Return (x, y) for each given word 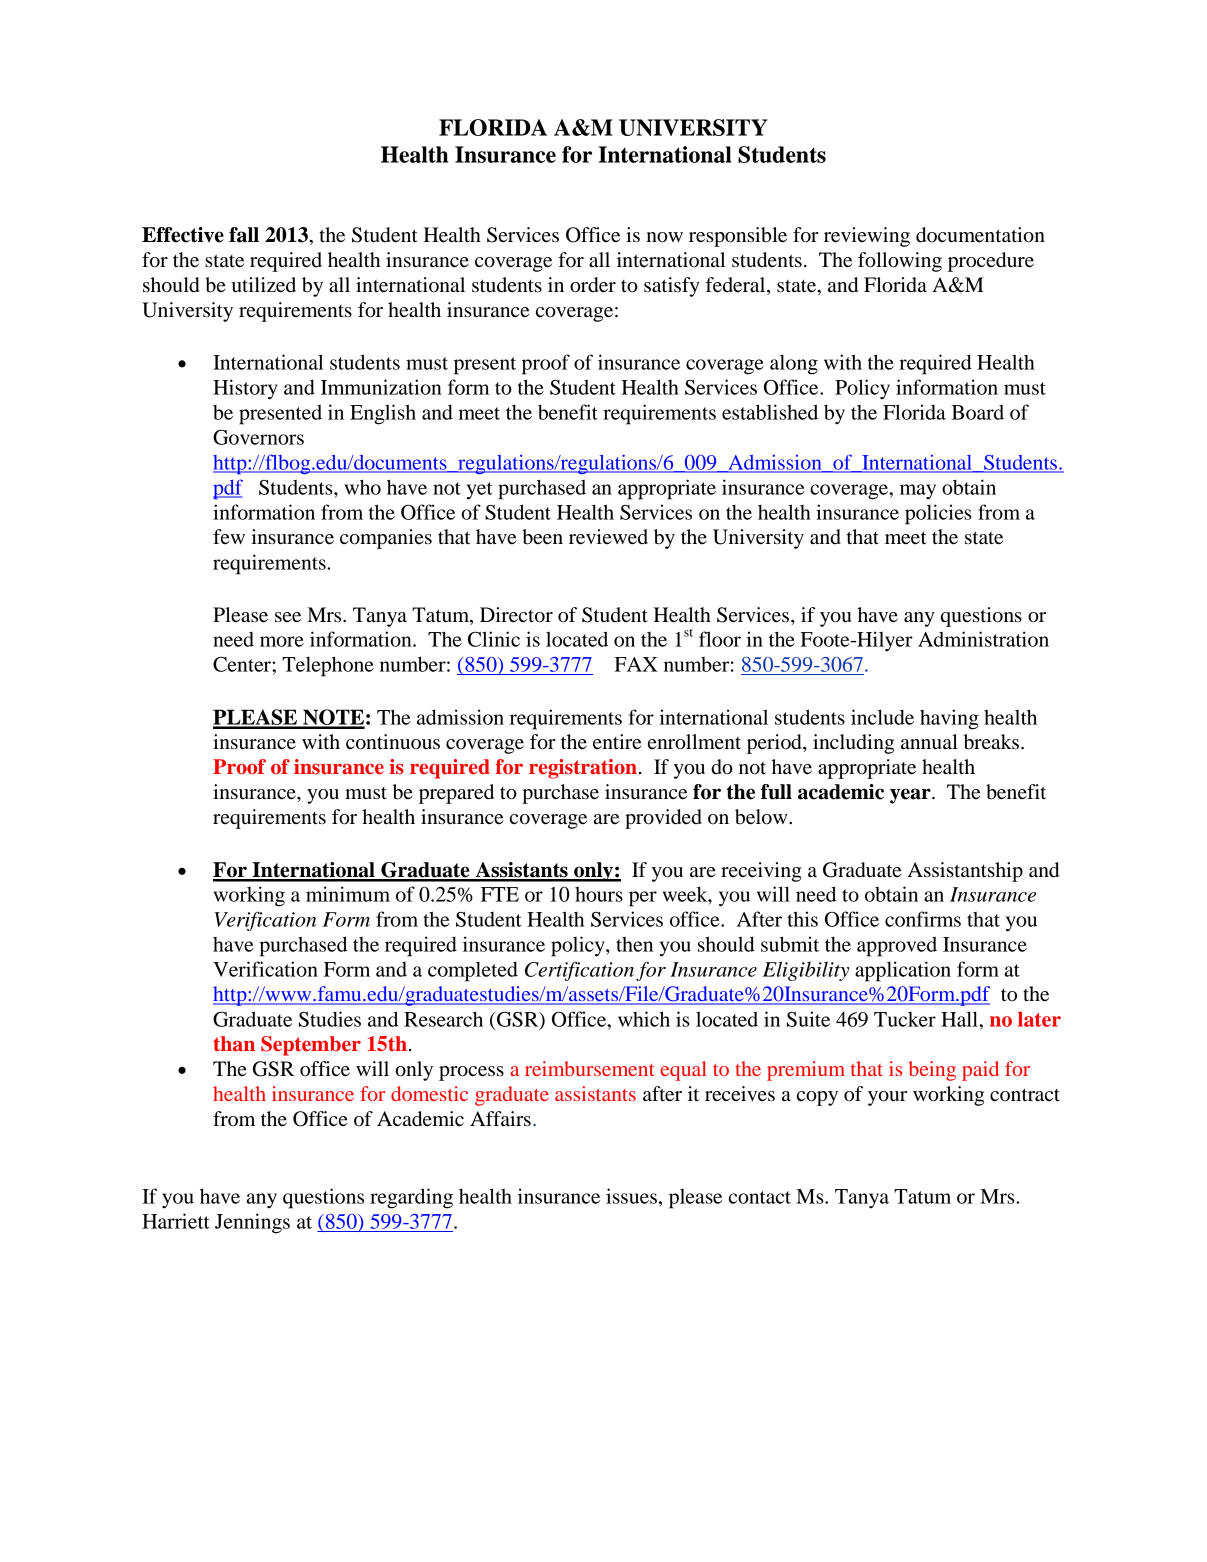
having (949, 719)
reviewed (608, 537)
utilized (264, 285)
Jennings (252, 1223)
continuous (393, 742)
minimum (348, 894)
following (900, 262)
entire (617, 742)
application (903, 971)
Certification (579, 971)
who (363, 487)
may (918, 492)
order (593, 285)
